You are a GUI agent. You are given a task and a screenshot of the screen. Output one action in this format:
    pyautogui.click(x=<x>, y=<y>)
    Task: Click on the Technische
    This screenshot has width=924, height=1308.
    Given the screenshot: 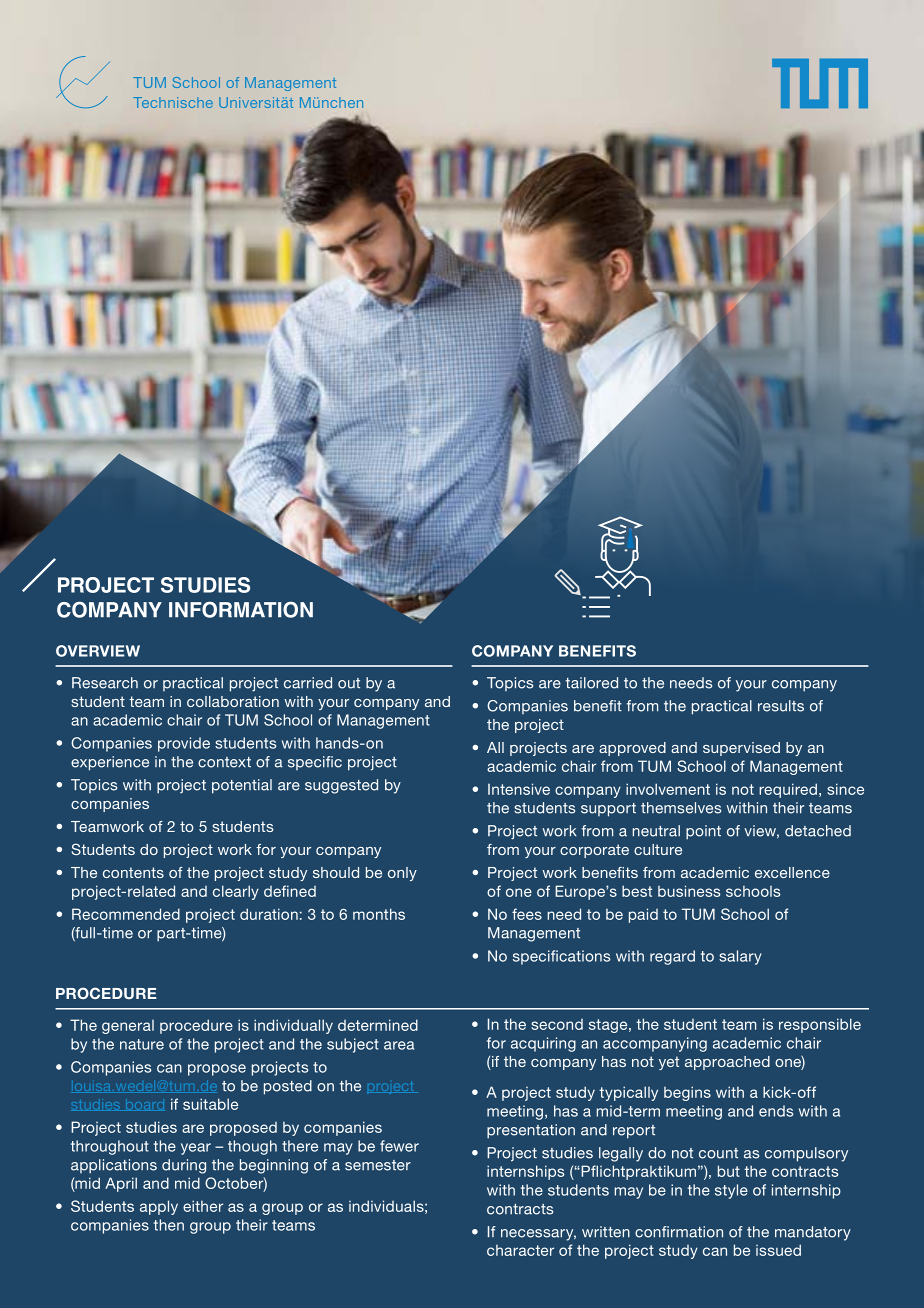 What is the action you would take?
    pyautogui.click(x=173, y=102)
